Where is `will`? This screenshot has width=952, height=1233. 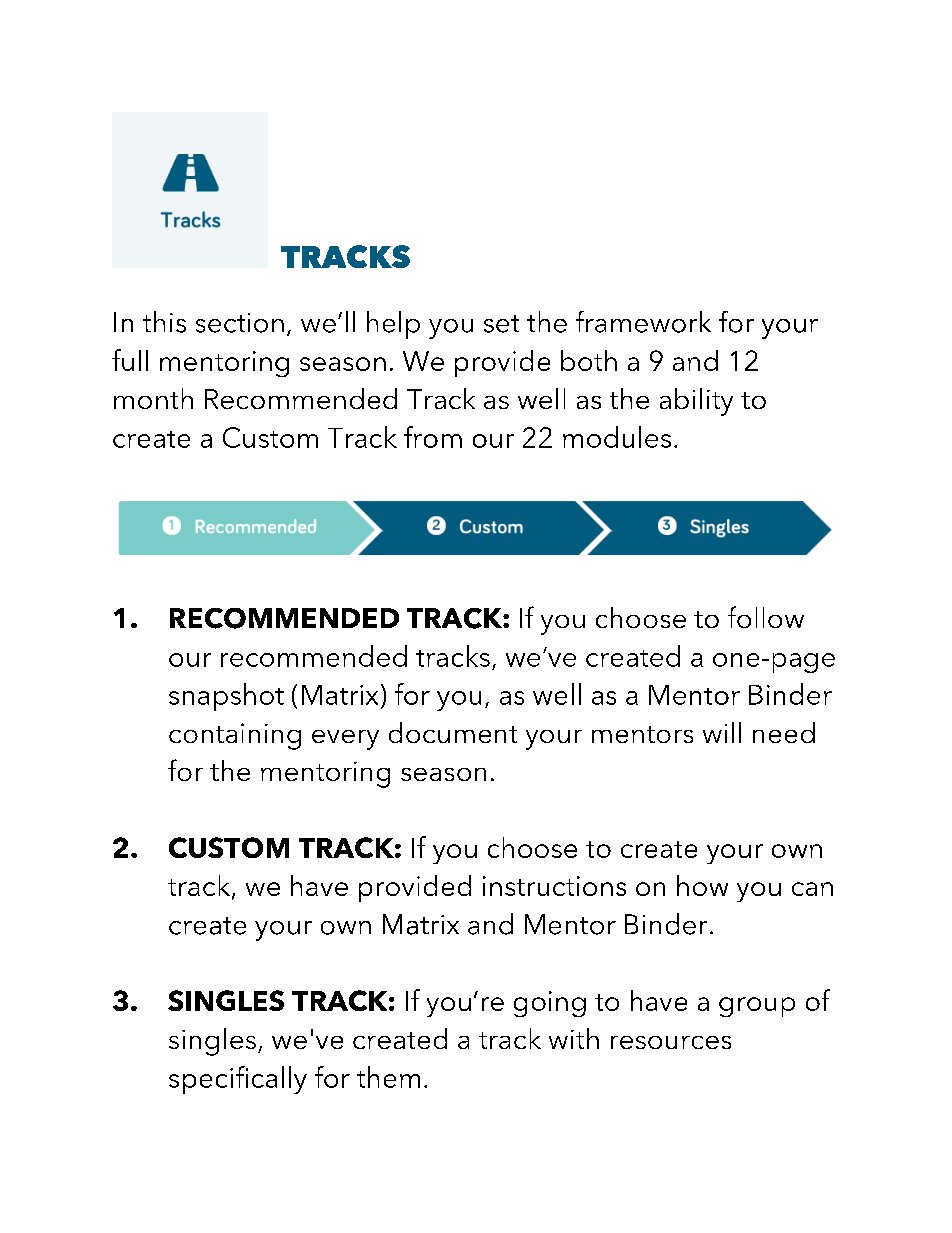
will is located at coordinates (722, 732).
